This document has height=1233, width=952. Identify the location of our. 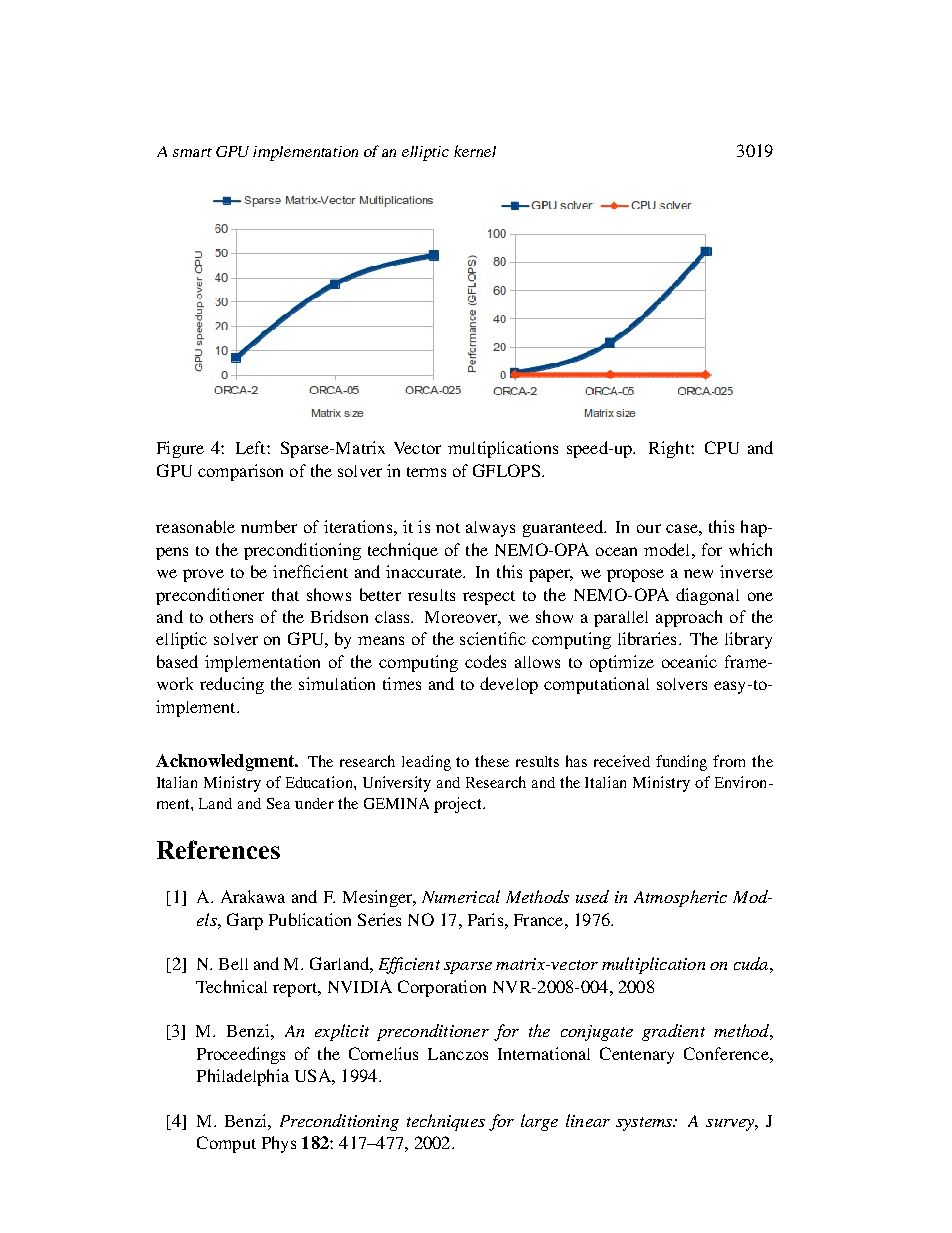
(649, 528).
